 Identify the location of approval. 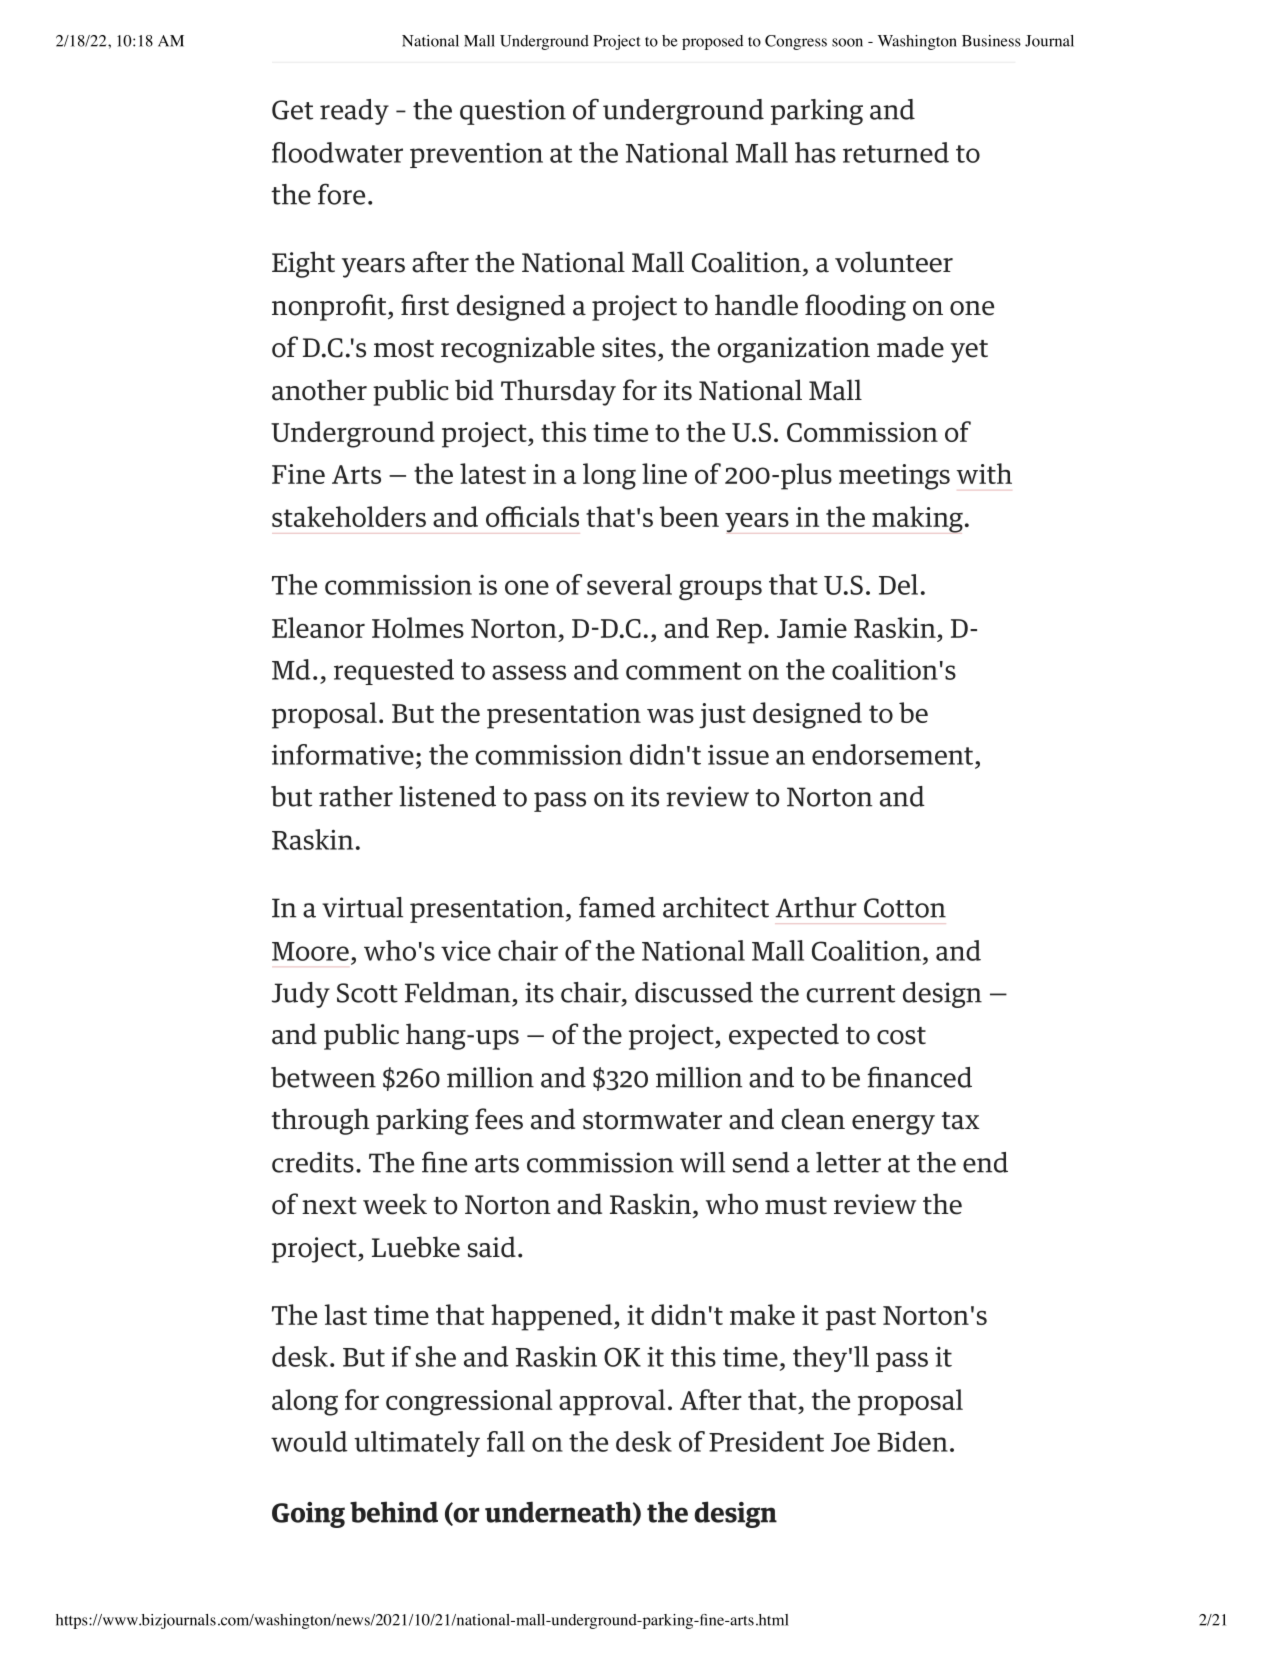
(612, 1402).
